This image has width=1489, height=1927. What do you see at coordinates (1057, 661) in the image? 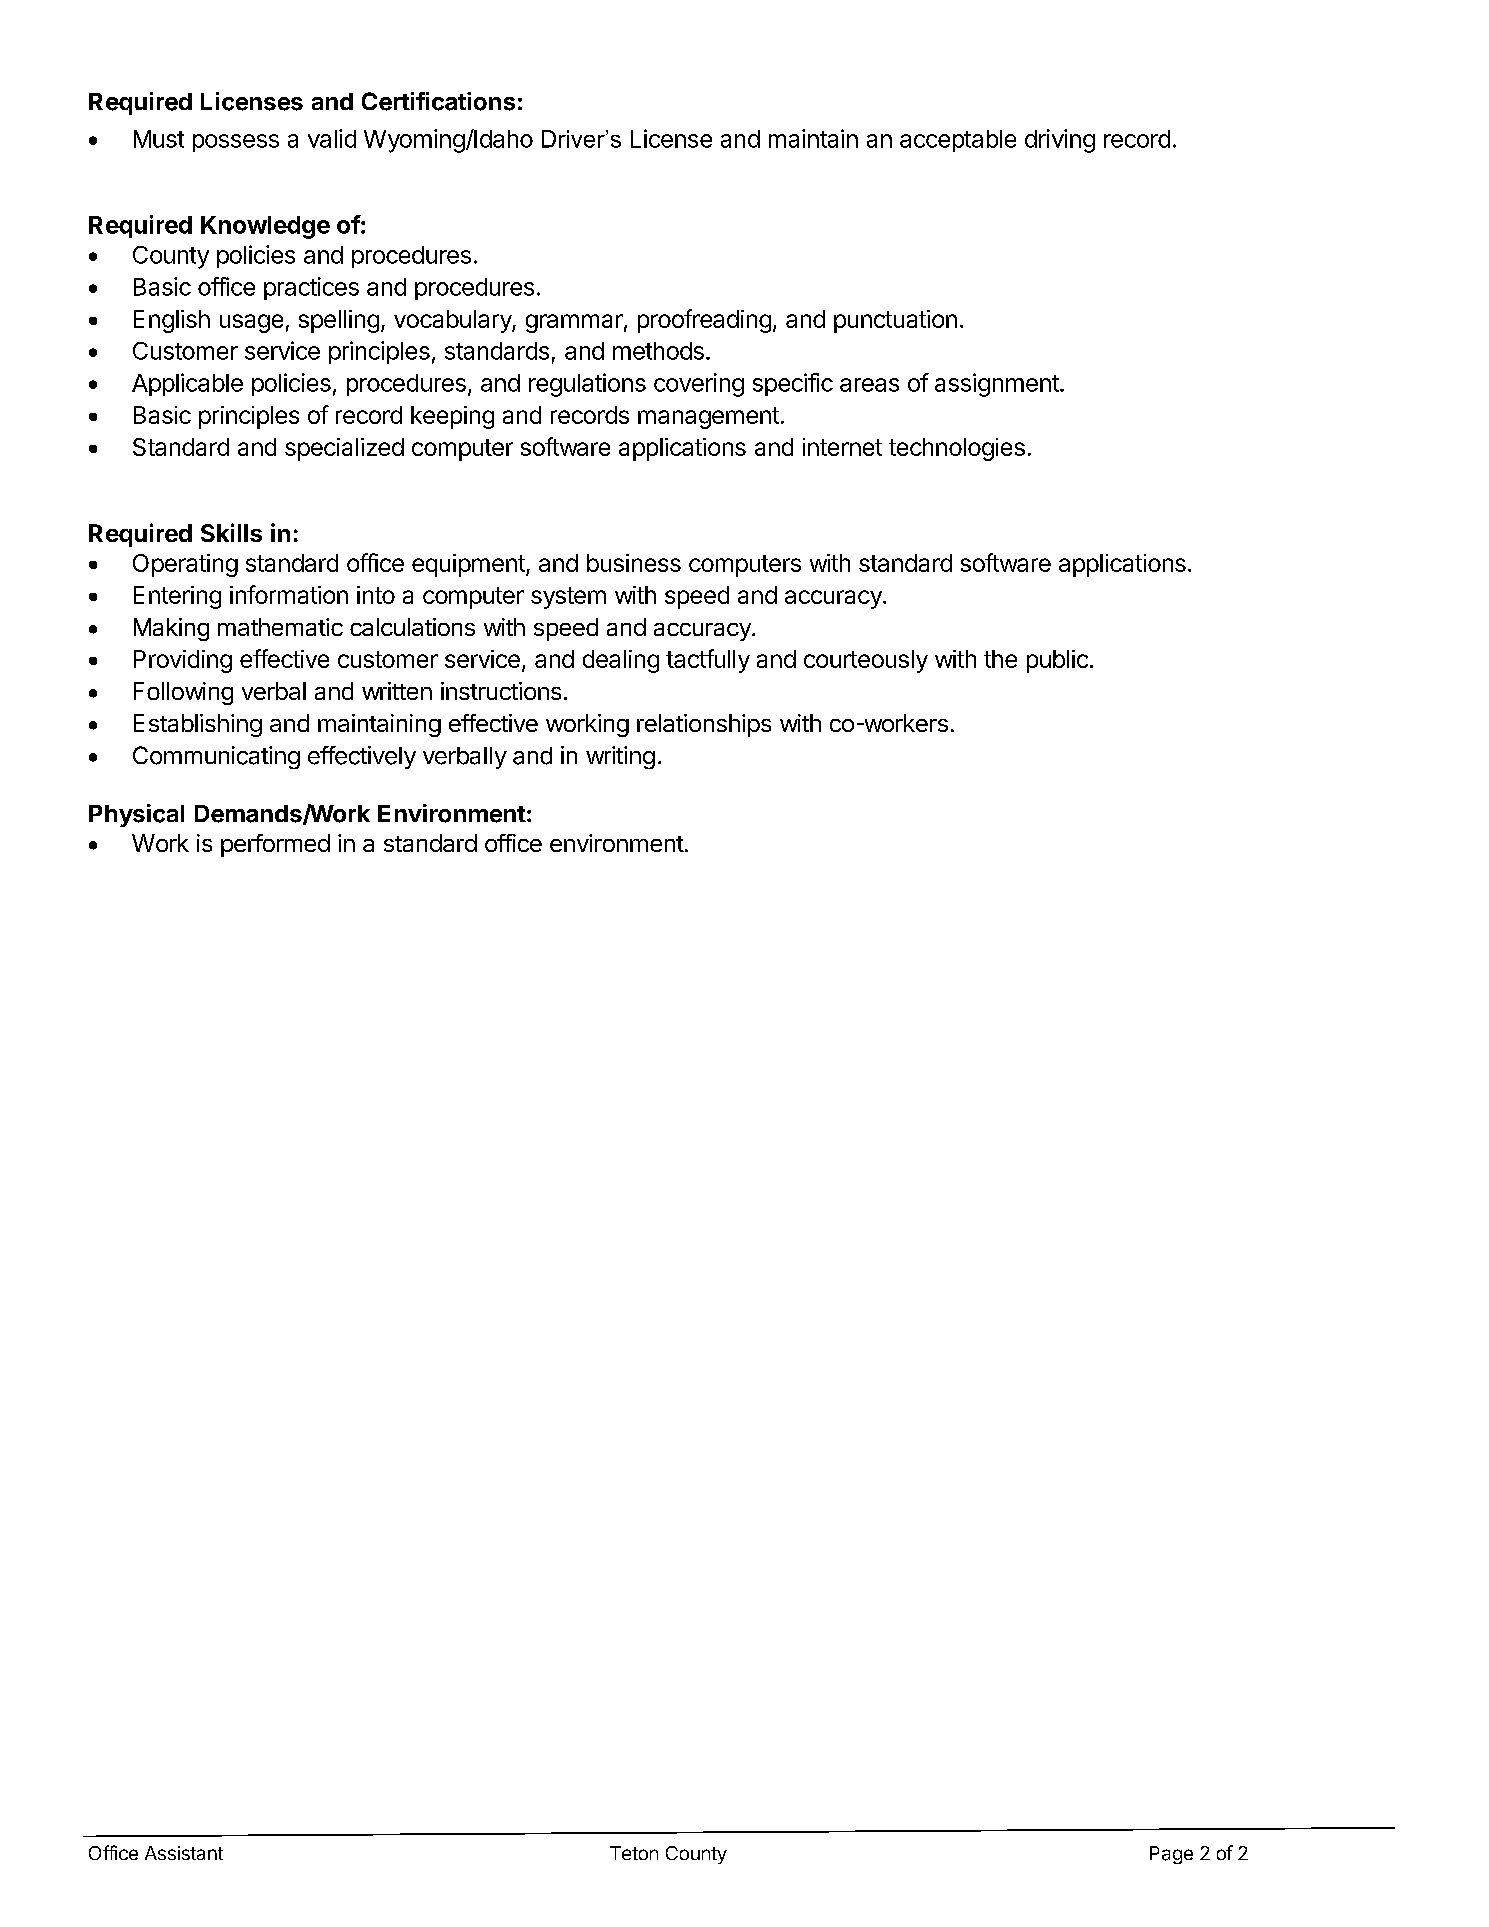
I see `public` at bounding box center [1057, 661].
